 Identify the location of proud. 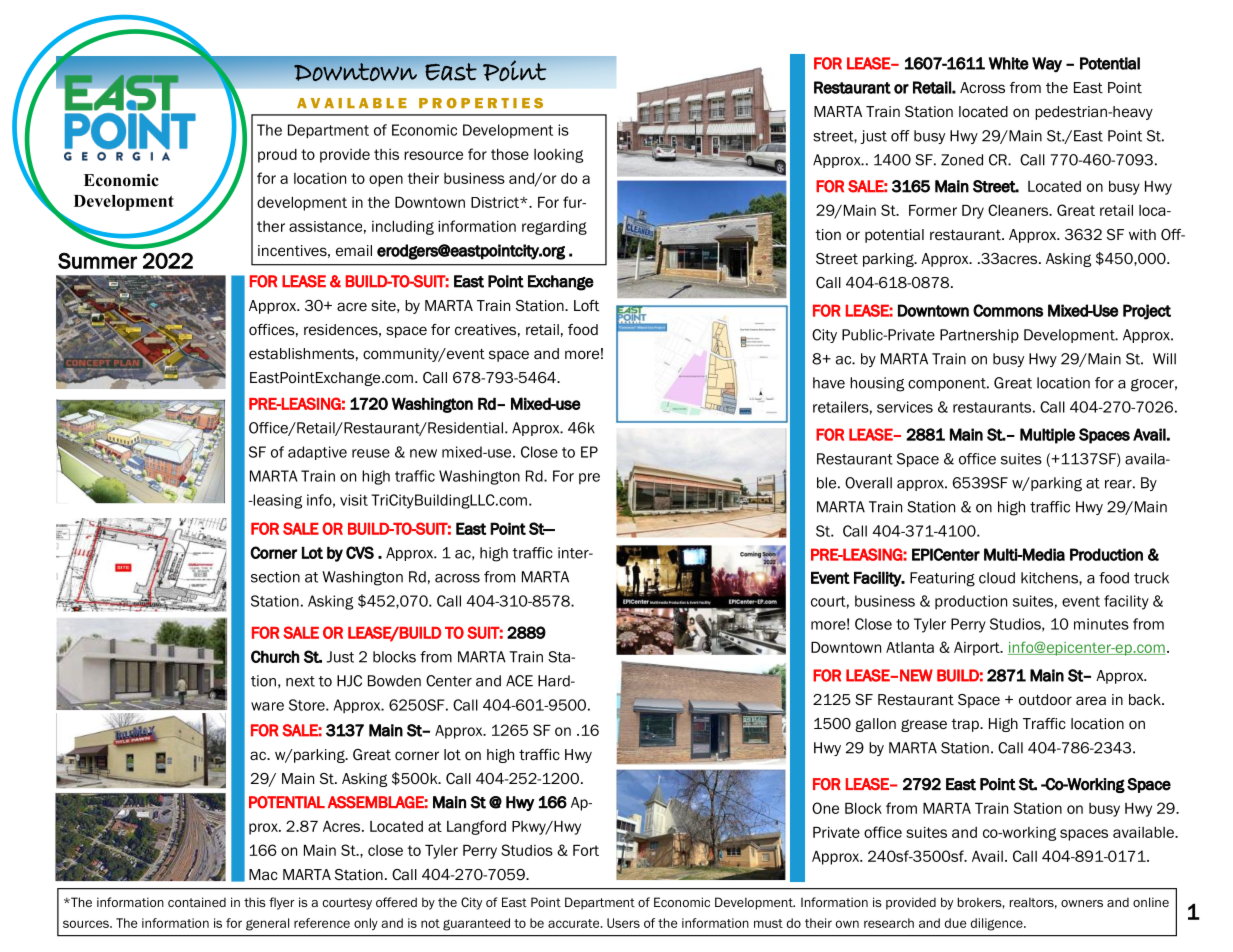
(277, 156).
